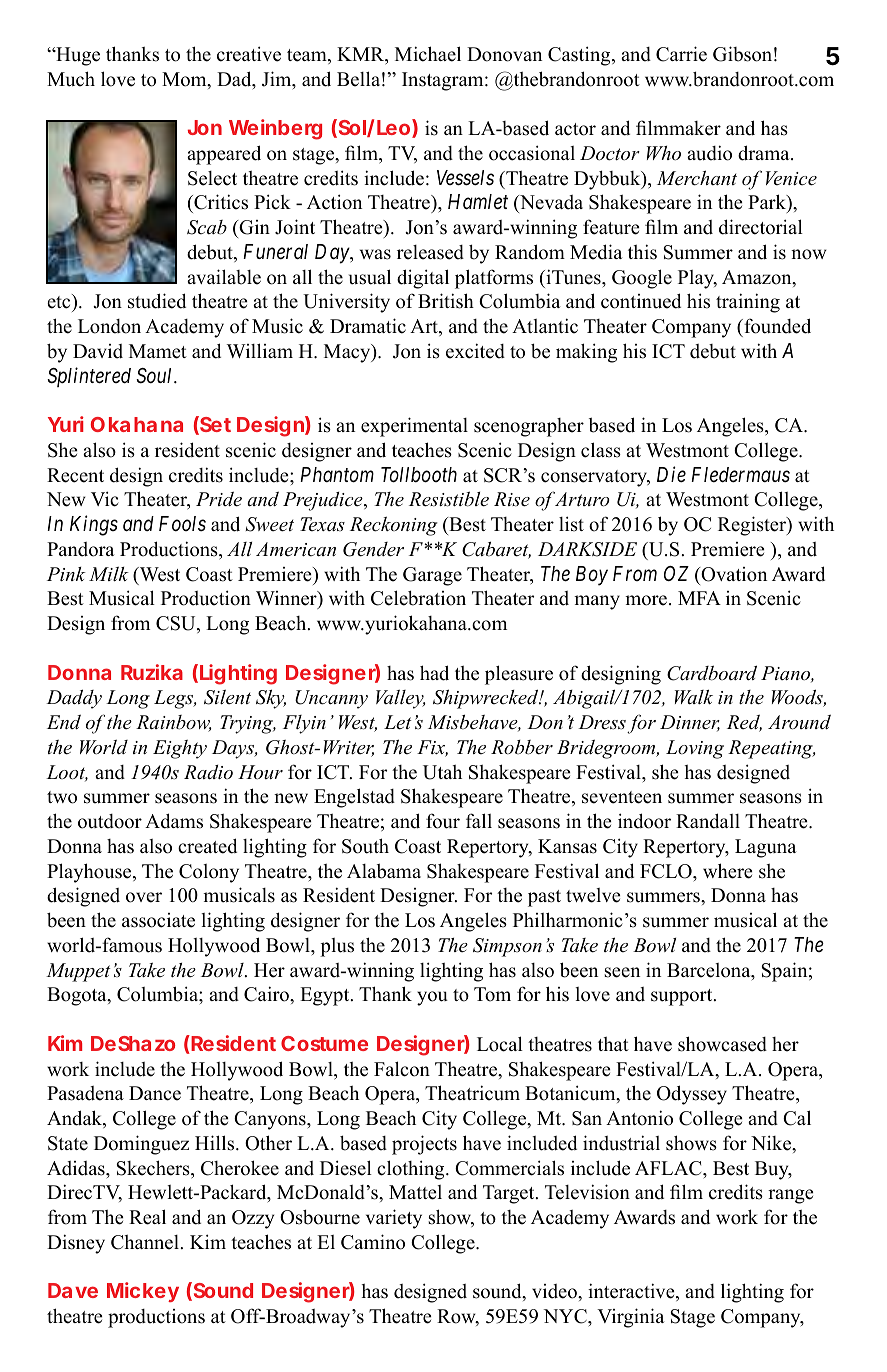 Image resolution: width=887 pixels, height=1372 pixels. What do you see at coordinates (71, 79) in the image?
I see `Much` at bounding box center [71, 79].
